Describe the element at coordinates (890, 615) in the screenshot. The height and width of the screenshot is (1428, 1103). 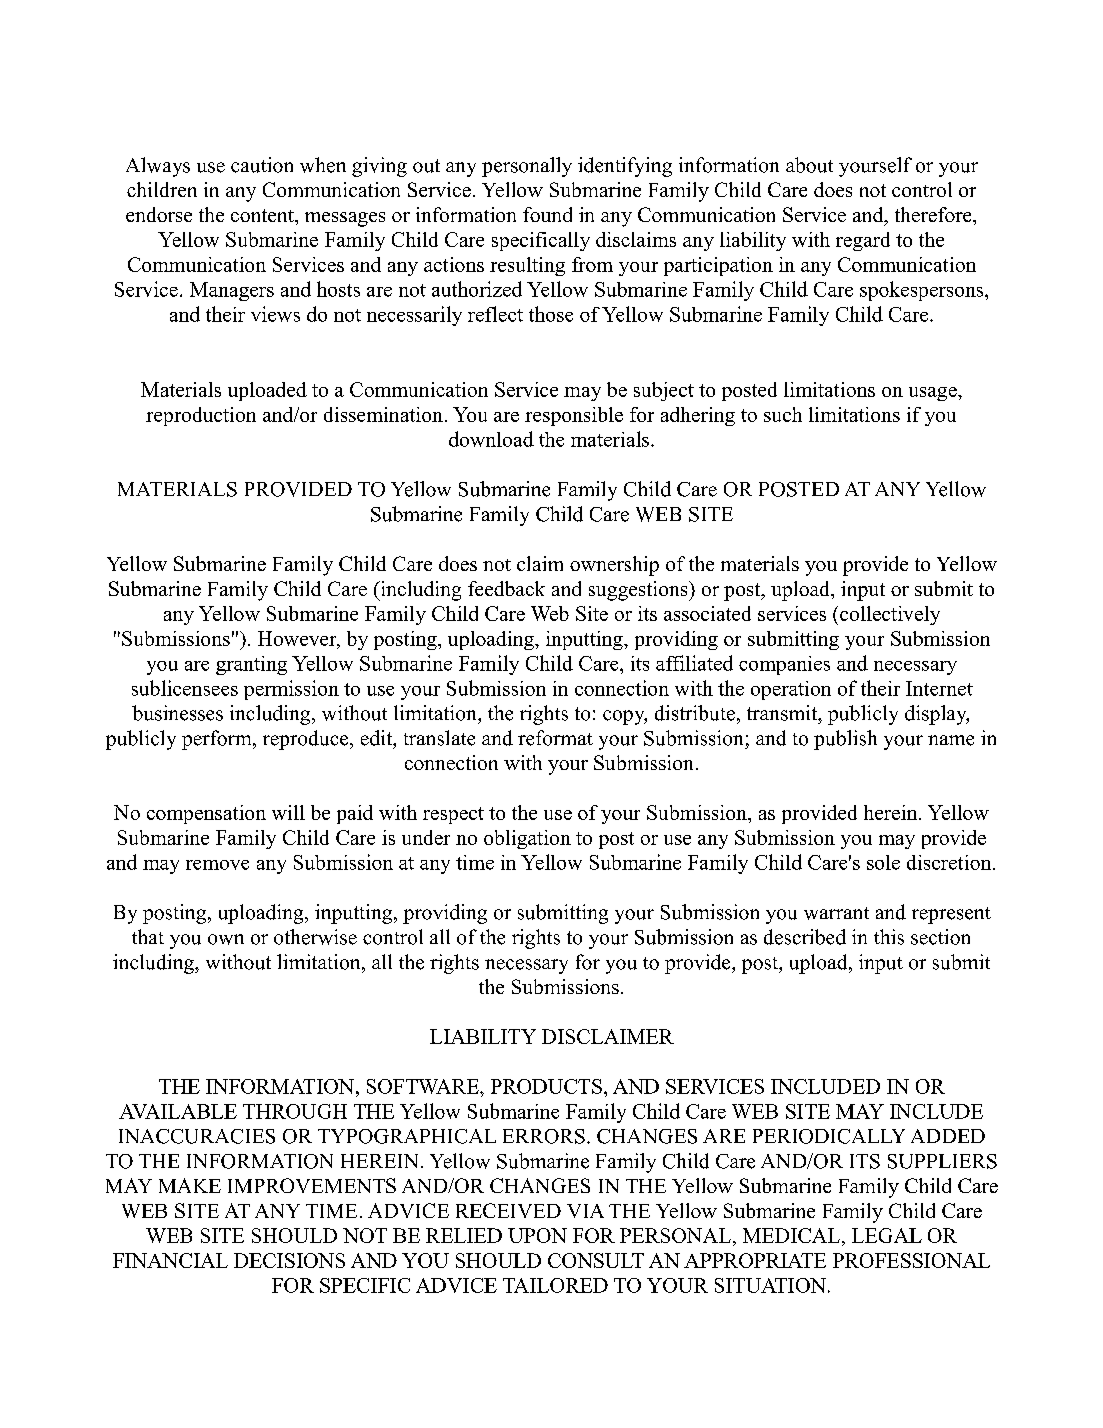
I see `collectively` at that location.
